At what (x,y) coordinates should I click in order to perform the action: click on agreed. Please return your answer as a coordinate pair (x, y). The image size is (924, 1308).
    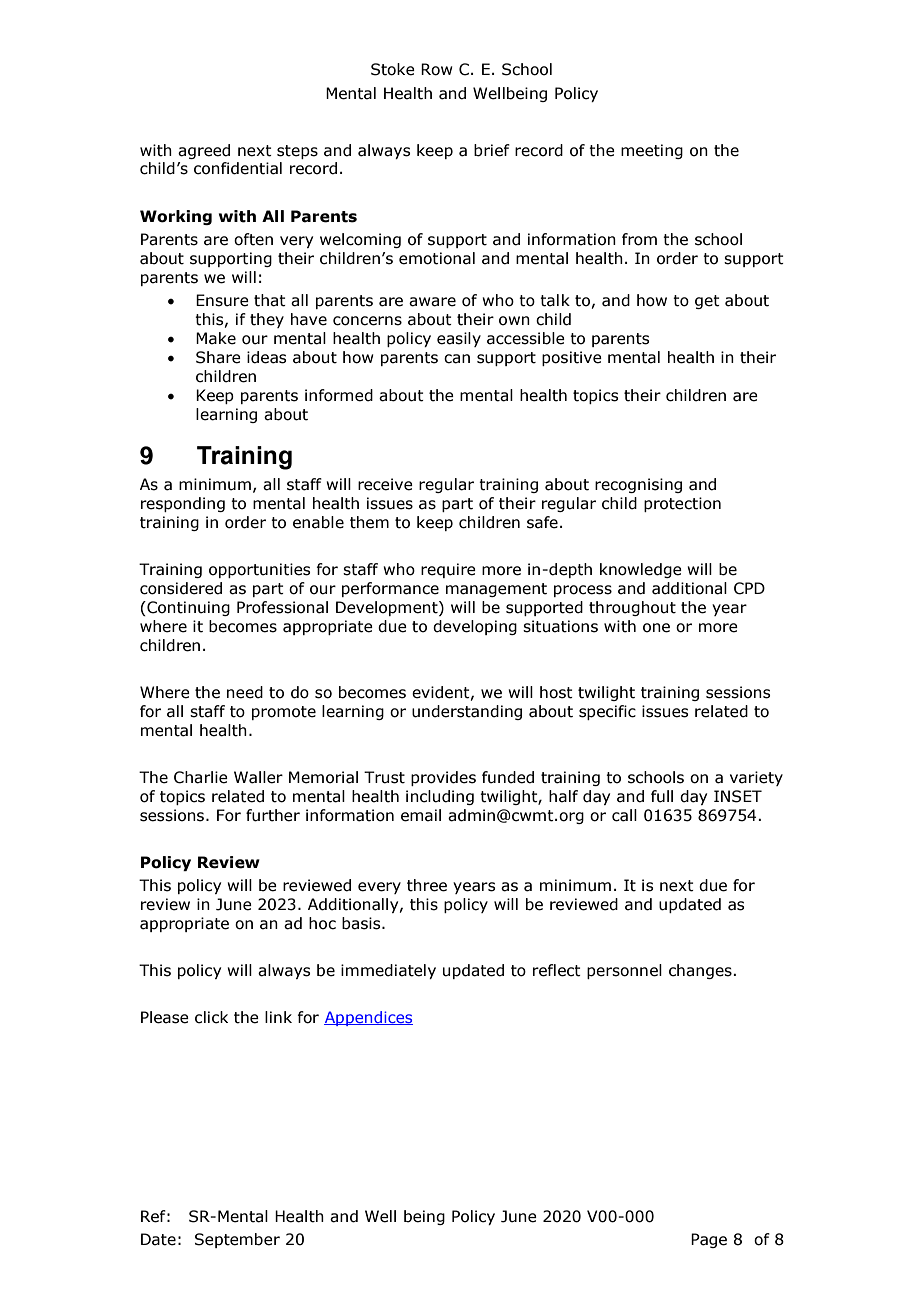
    Looking at the image, I should click on (204, 151).
